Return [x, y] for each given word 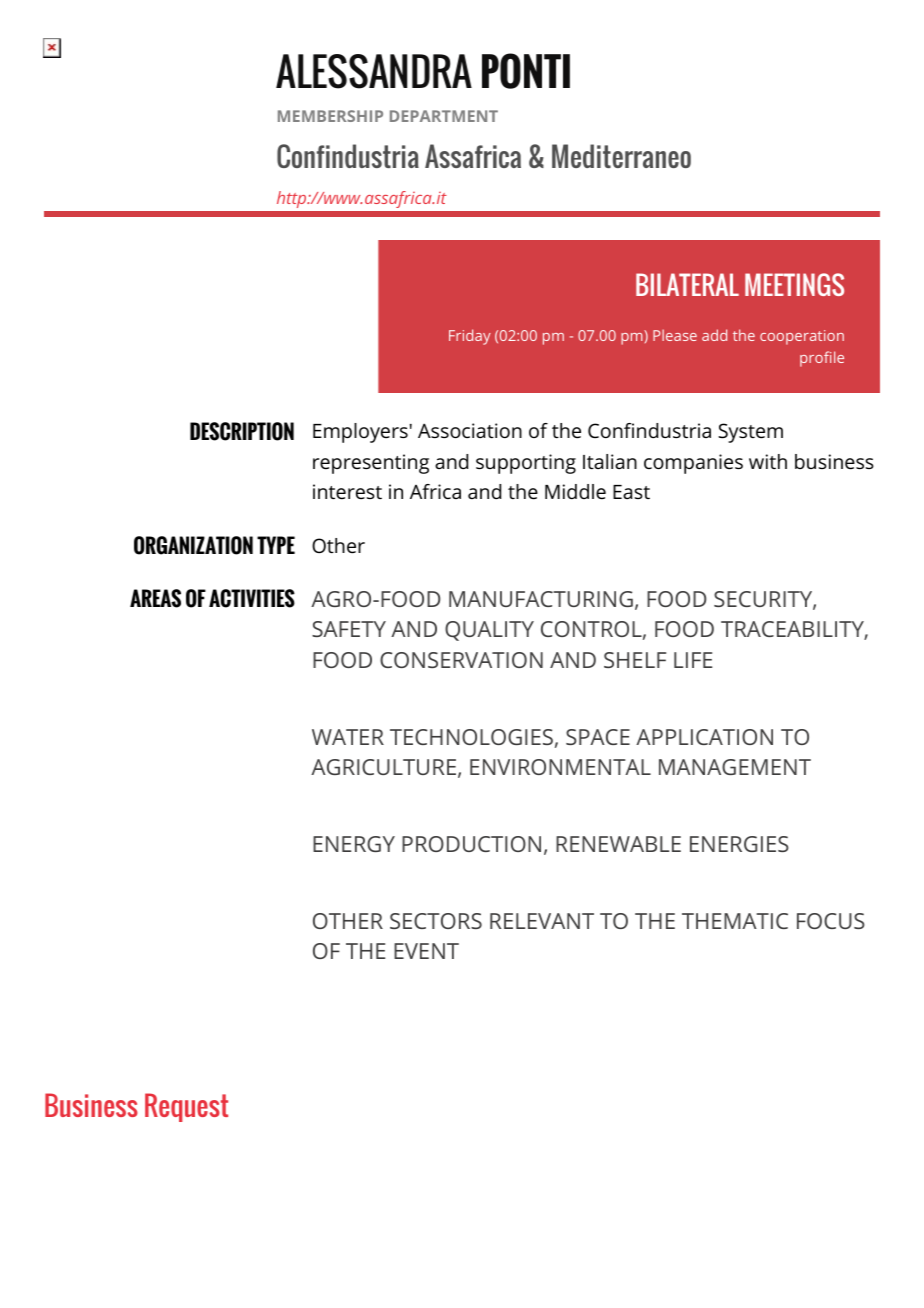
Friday [470, 337]
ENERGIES [739, 844]
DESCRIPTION [242, 431]
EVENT [426, 951]
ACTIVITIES [252, 598]
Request [186, 1107]
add [714, 335]
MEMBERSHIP [330, 116]
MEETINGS [794, 284]
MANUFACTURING [541, 599]
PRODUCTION [471, 844]
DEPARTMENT [444, 116]
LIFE [693, 660]
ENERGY [354, 844]
